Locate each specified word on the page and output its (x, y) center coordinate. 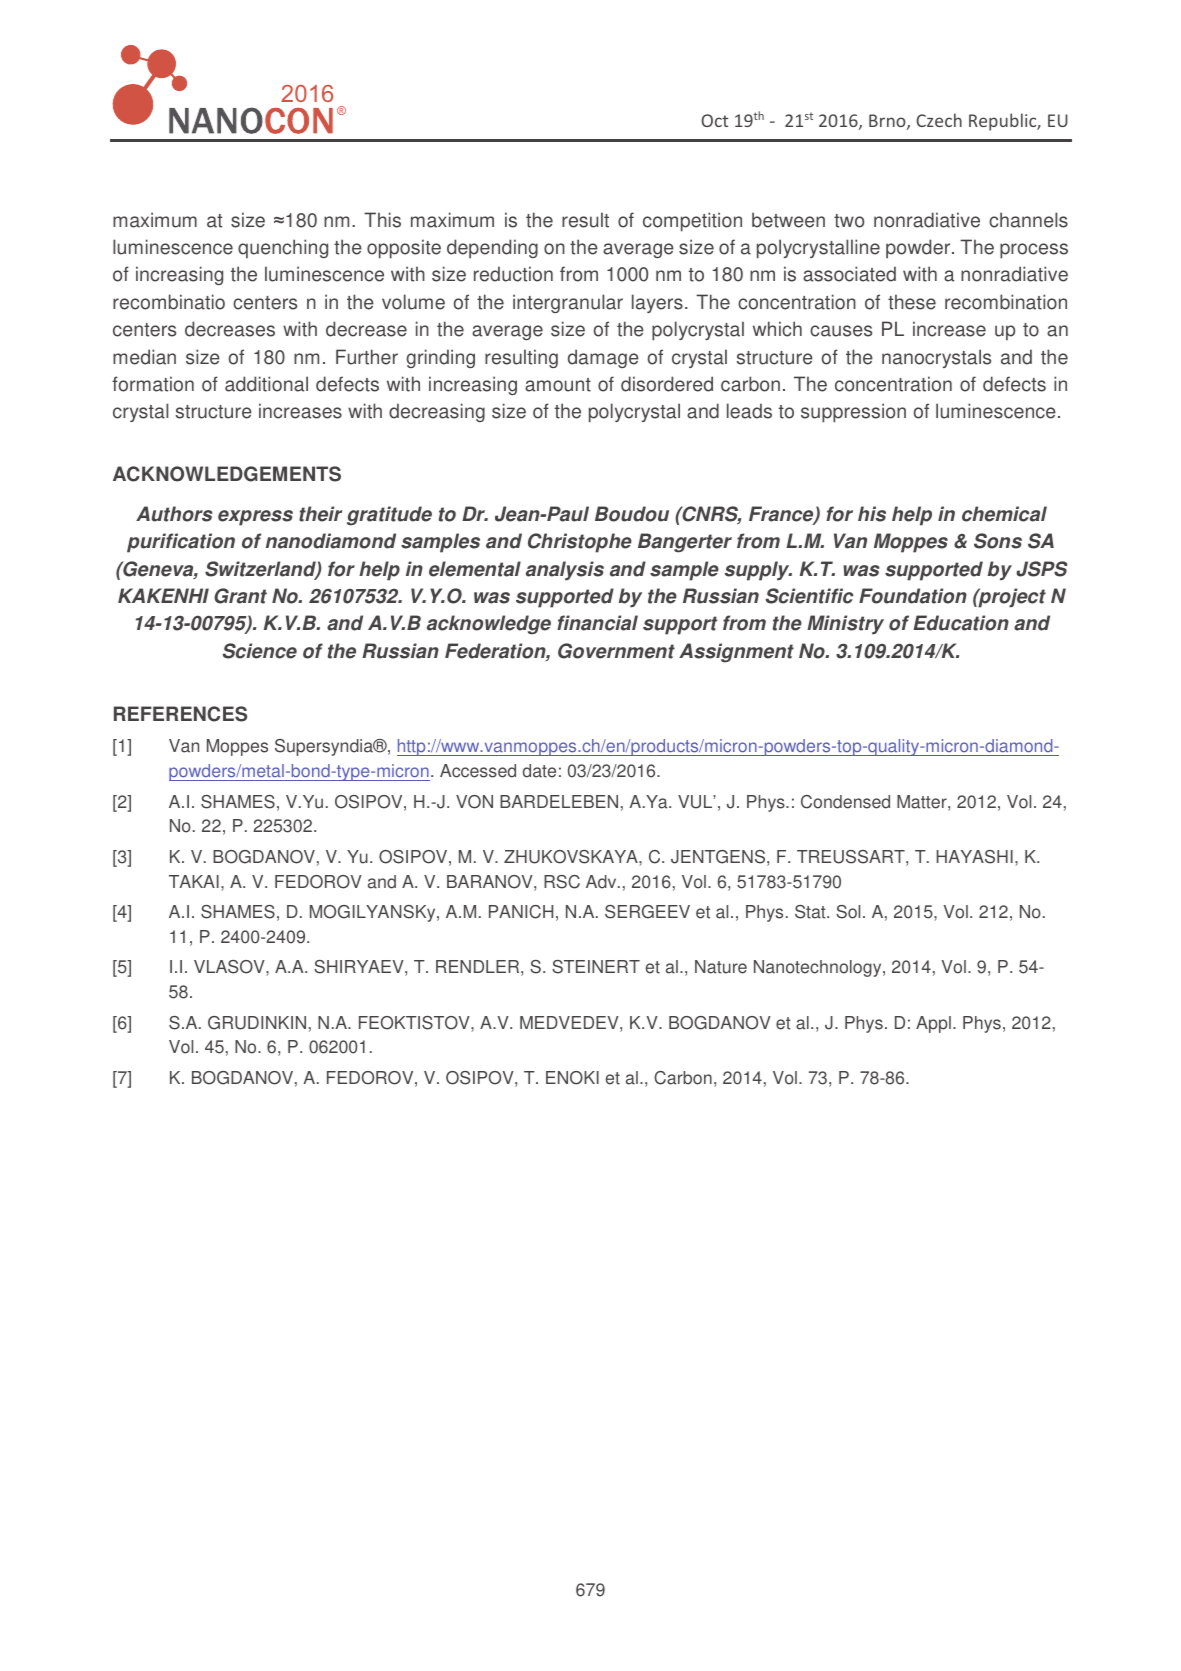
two (849, 221)
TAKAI (194, 881)
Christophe (580, 543)
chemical (1004, 514)
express (255, 518)
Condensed (845, 802)
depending (492, 249)
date (539, 771)
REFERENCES (180, 714)
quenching (283, 248)
